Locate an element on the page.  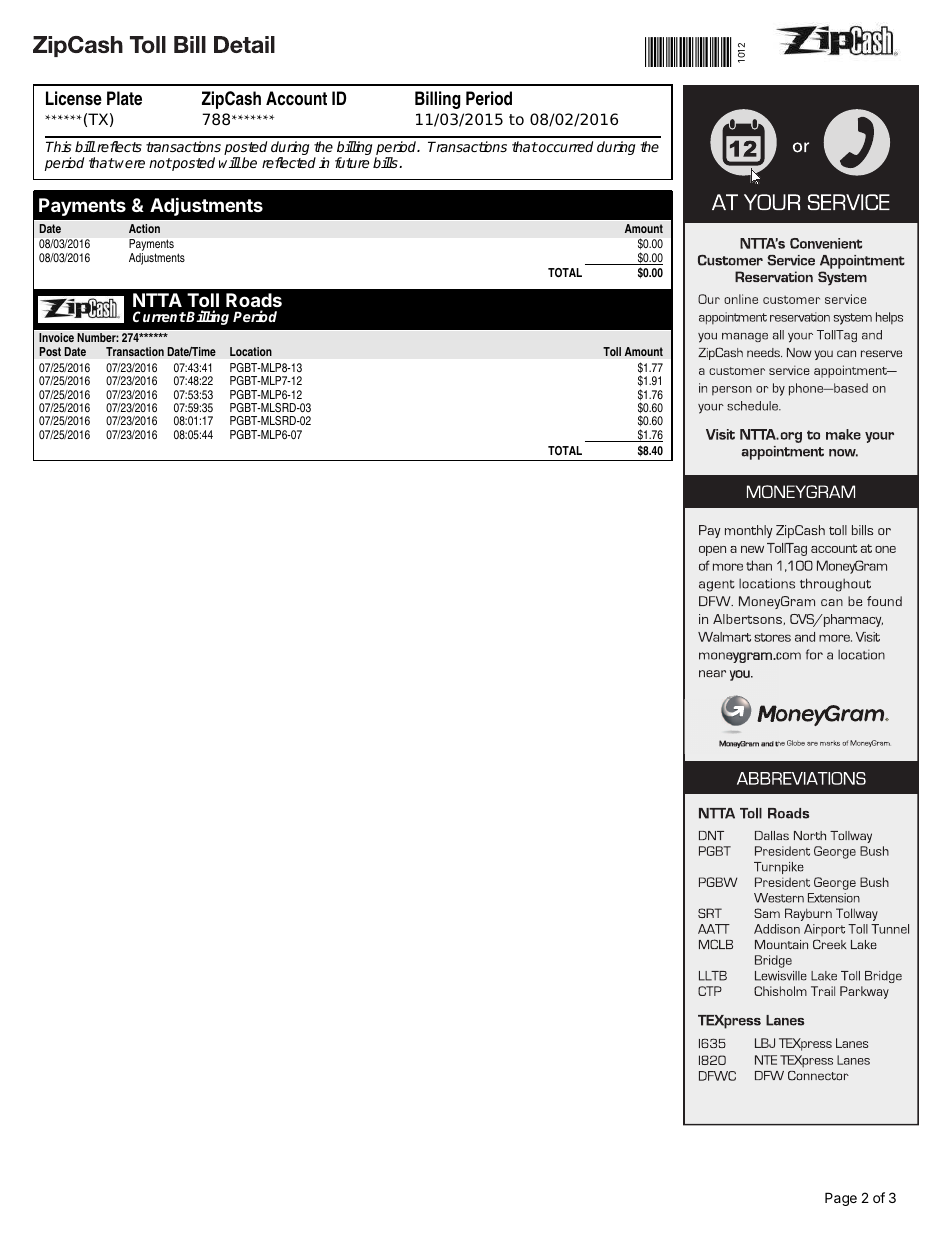
were is located at coordinates (129, 164).
